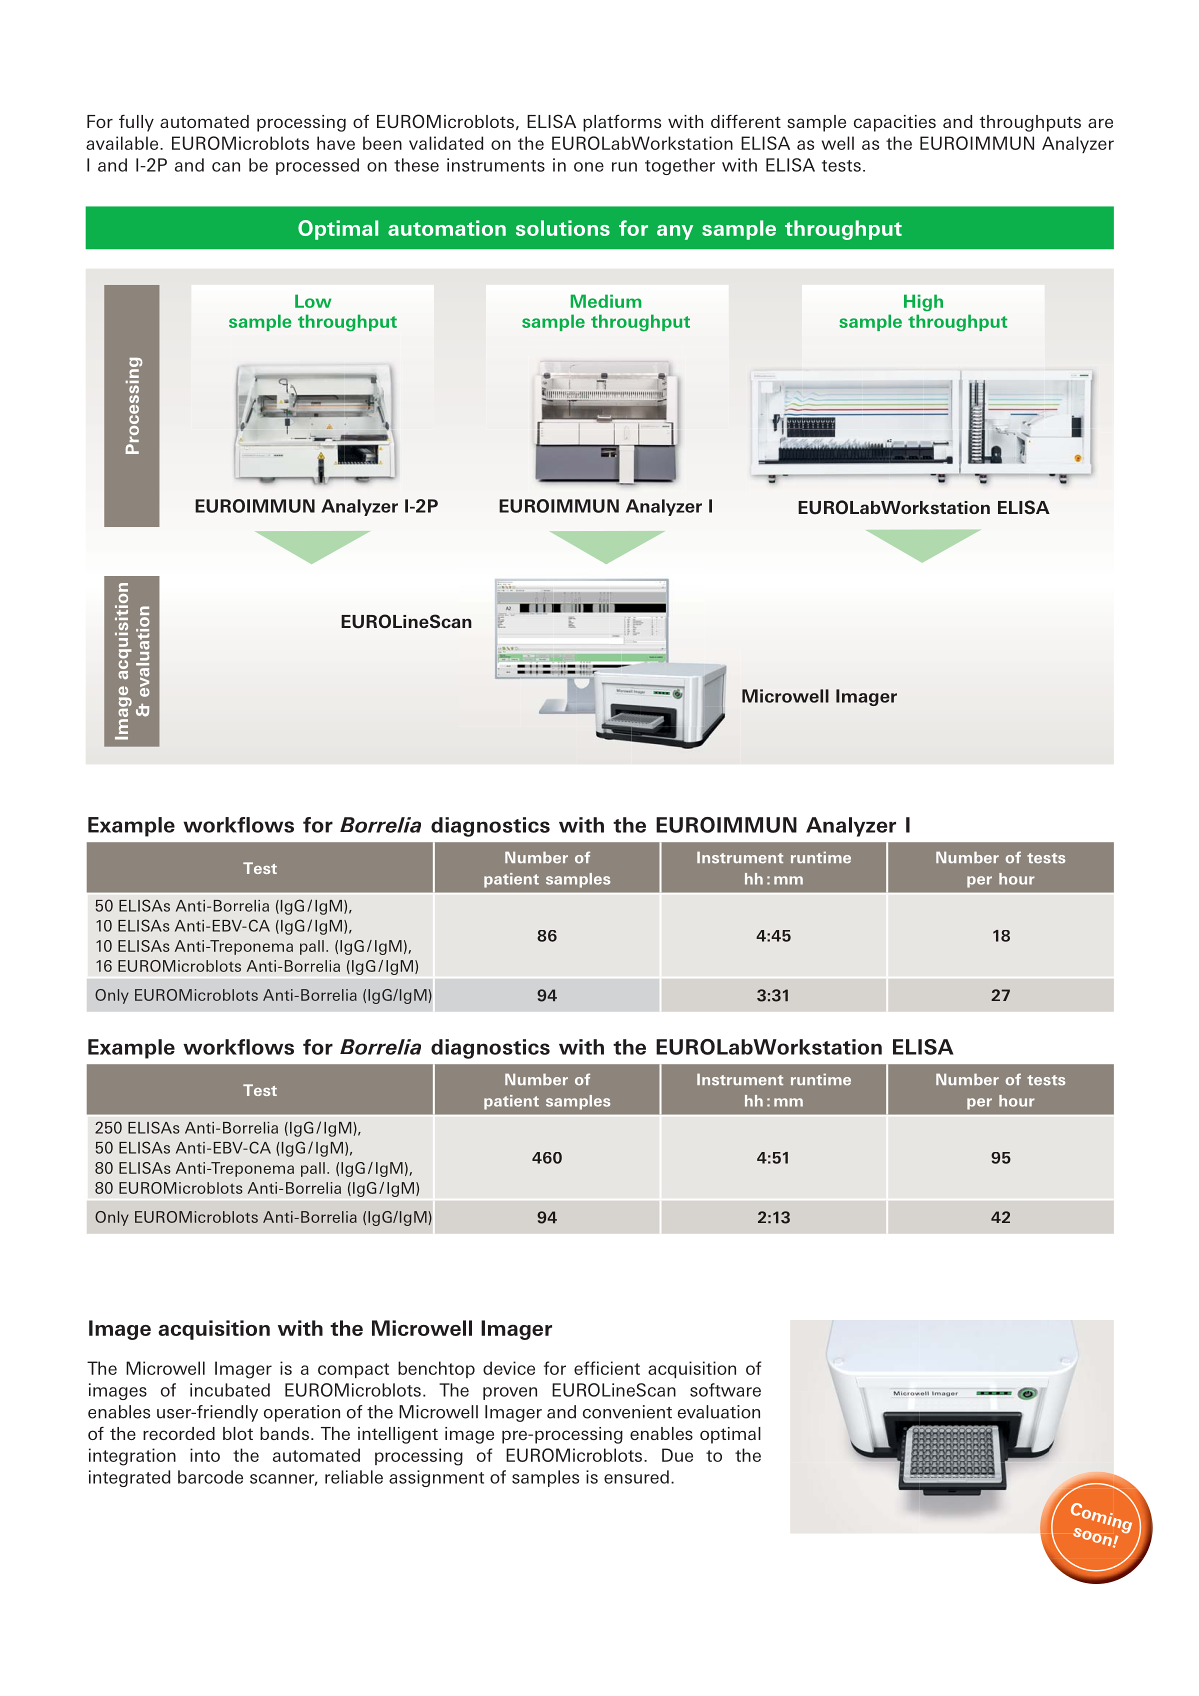  What do you see at coordinates (509, 1368) in the screenshot?
I see `device` at bounding box center [509, 1368].
